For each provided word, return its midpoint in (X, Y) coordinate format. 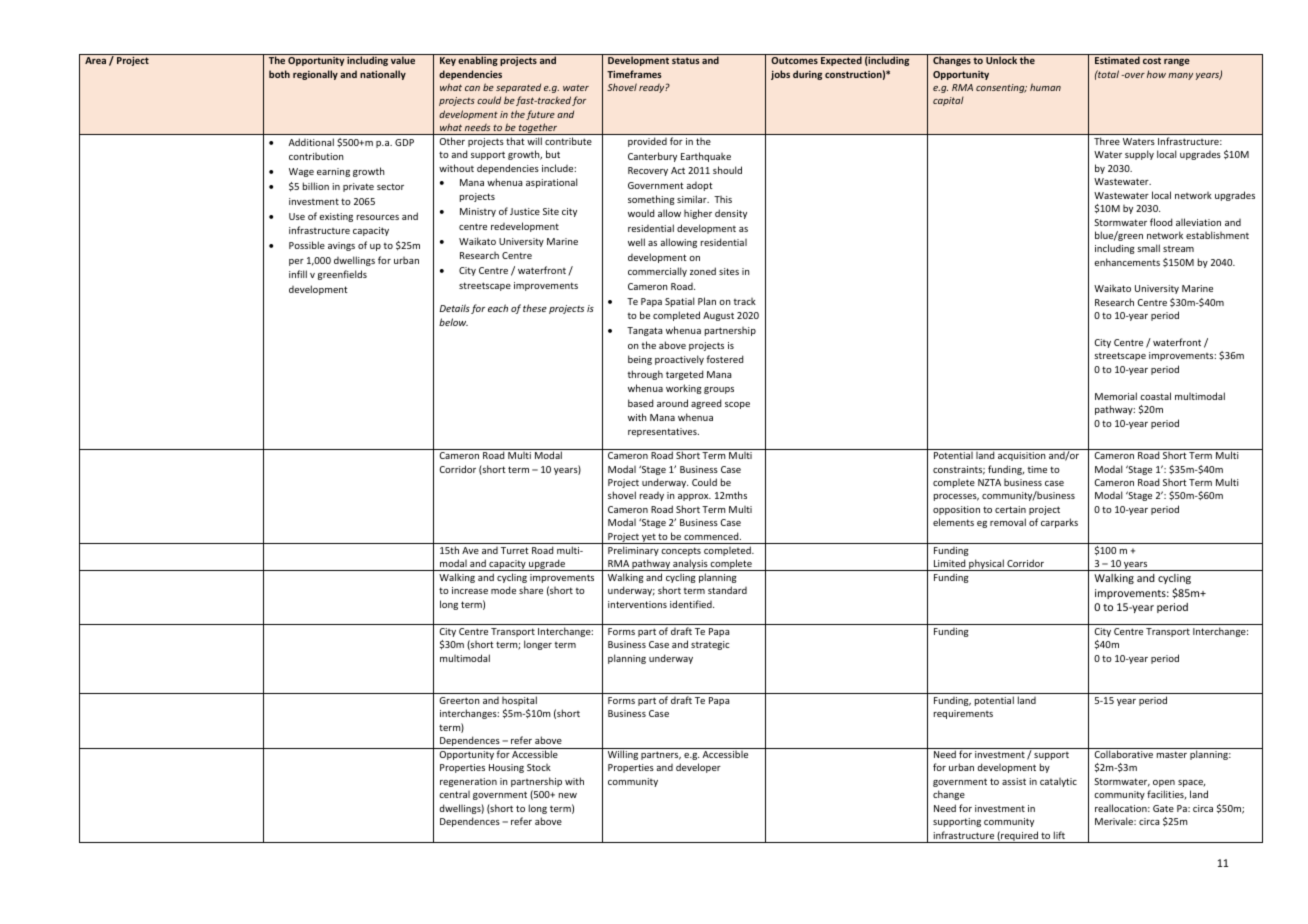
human (1045, 87)
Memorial (1116, 396)
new (568, 795)
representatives (663, 432)
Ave (470, 550)
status (686, 60)
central (454, 794)
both (279, 74)
